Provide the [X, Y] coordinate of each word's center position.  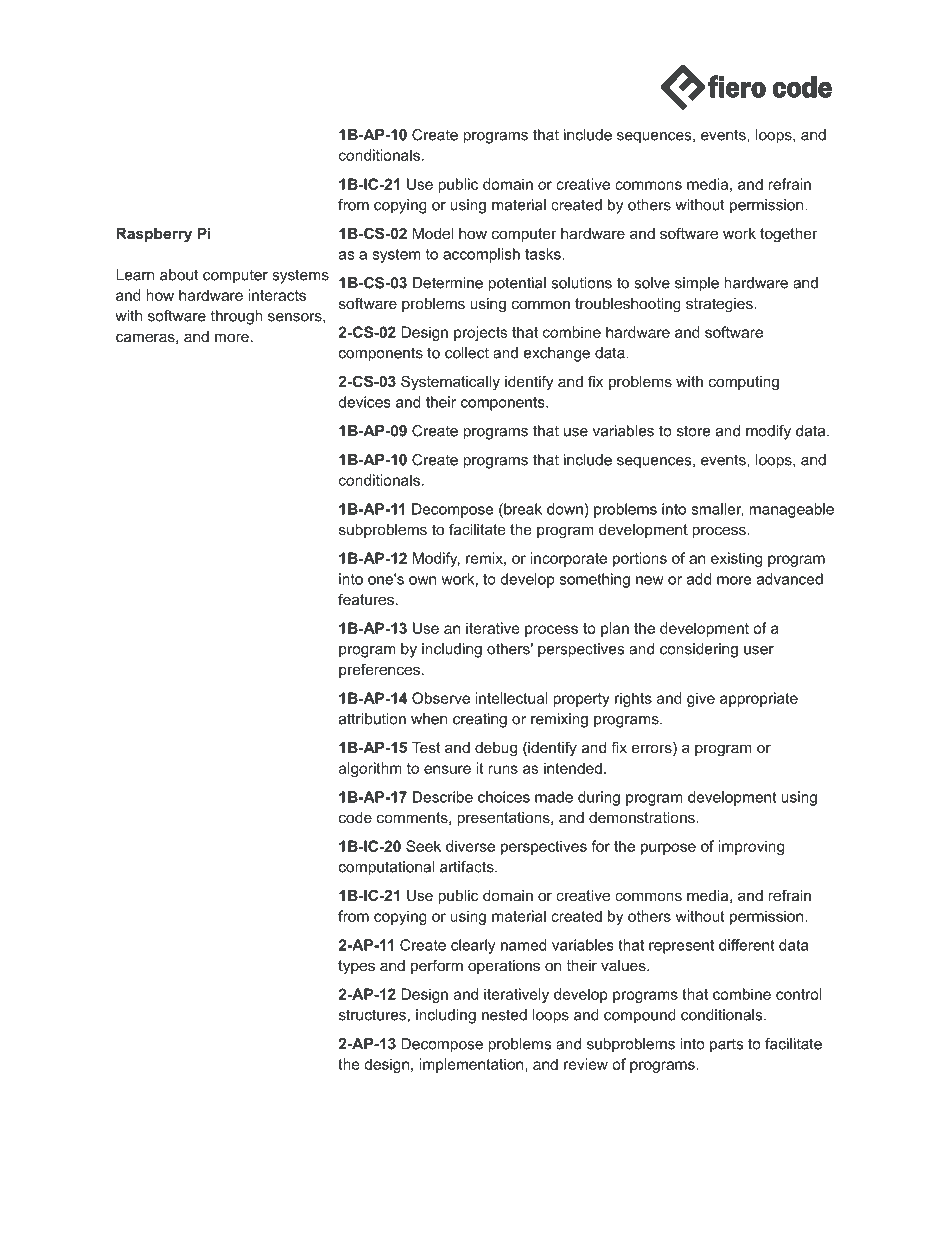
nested [504, 1015]
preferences [379, 670]
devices [364, 402]
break [522, 509]
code [355, 817]
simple [697, 284]
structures [372, 1015]
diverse [470, 846]
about [179, 275]
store [694, 431]
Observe [441, 698]
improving [751, 847]
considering [699, 650]
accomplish [481, 255]
